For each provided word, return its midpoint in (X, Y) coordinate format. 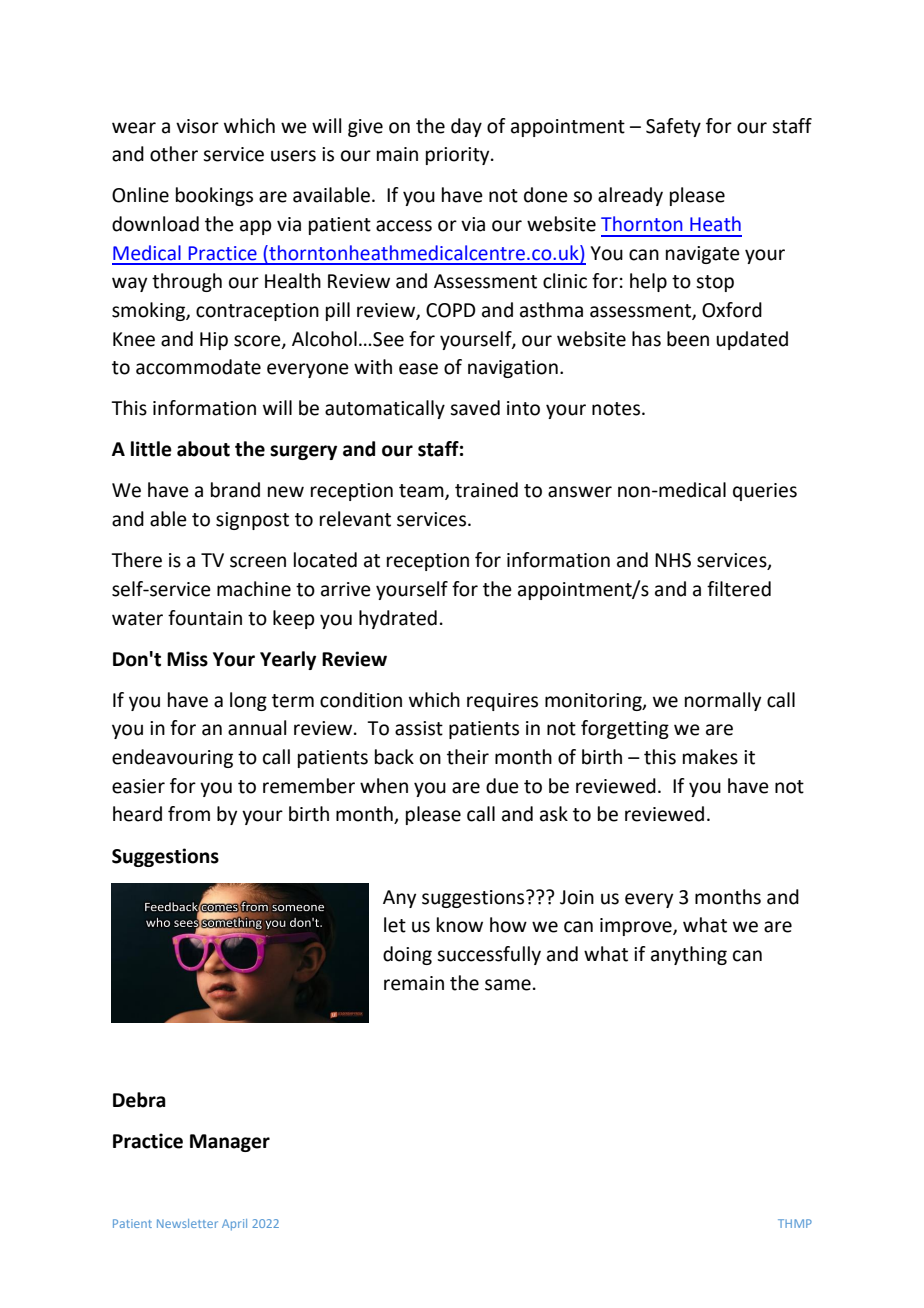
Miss (187, 659)
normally (723, 701)
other (174, 154)
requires (502, 702)
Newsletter (187, 1223)
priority (459, 156)
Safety (673, 127)
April (234, 1225)
